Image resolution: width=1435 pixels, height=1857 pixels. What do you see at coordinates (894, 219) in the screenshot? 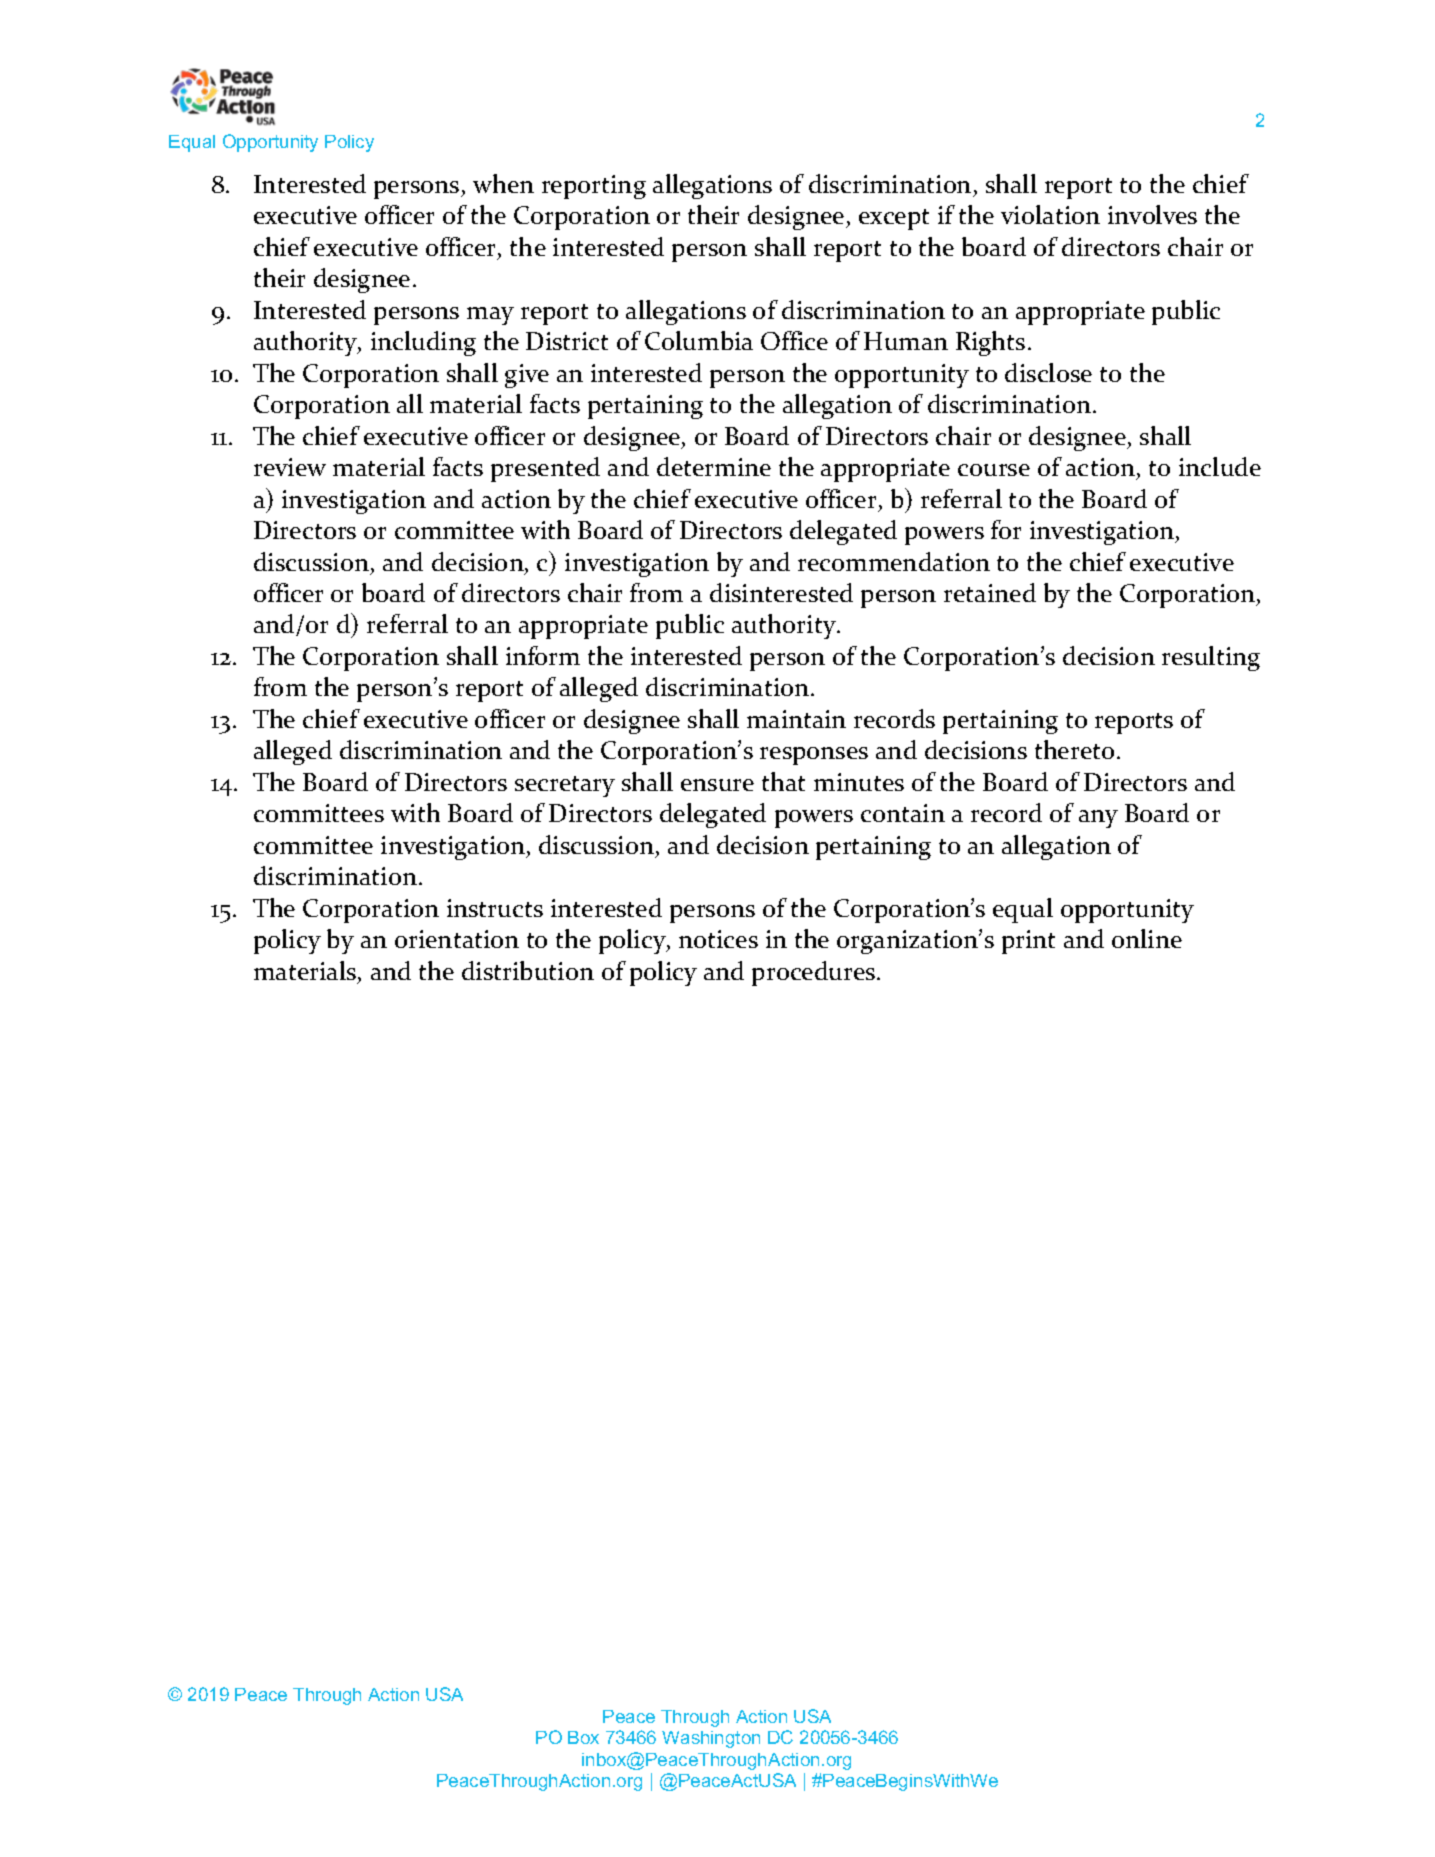
I see `except` at bounding box center [894, 219].
